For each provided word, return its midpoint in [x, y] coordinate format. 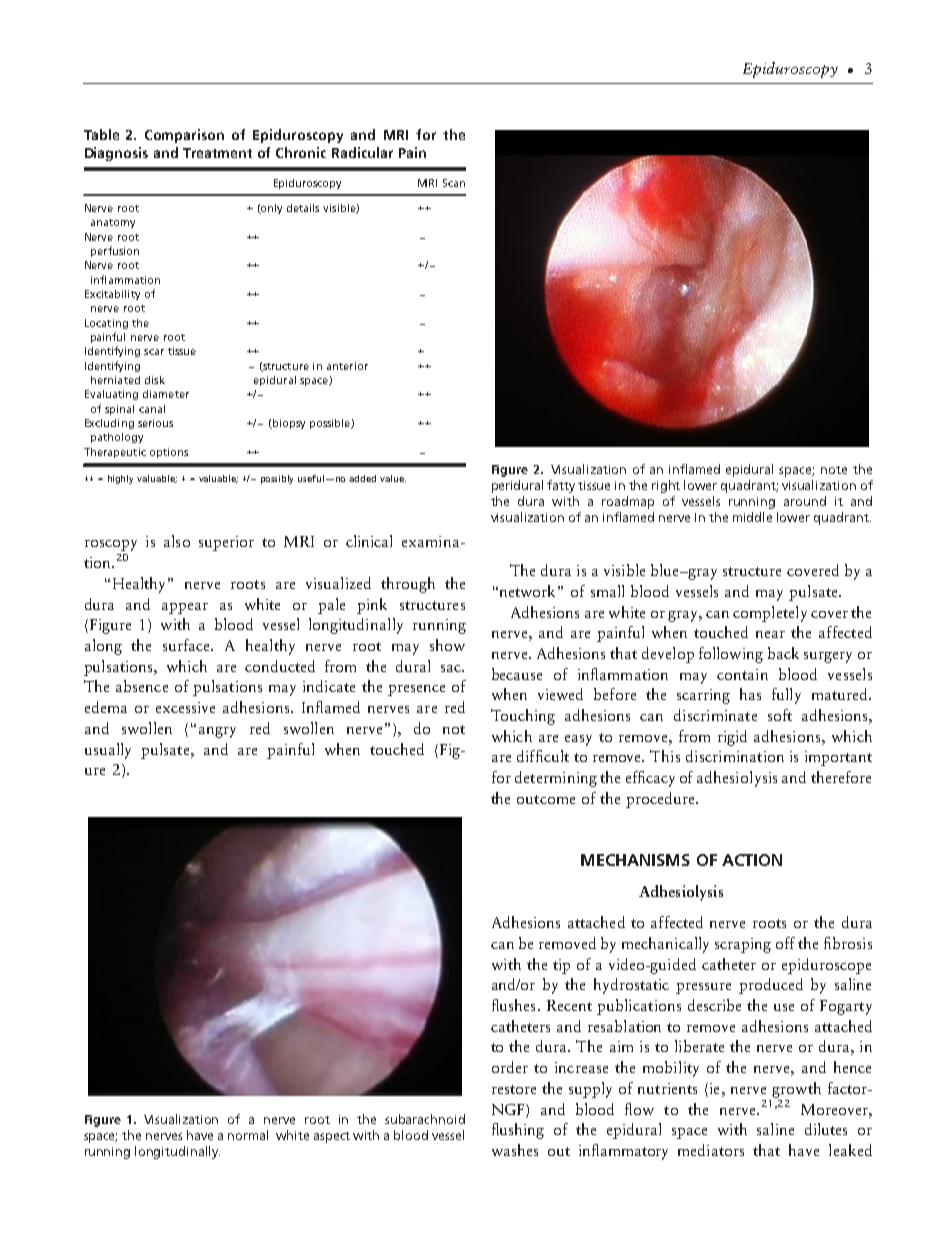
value [393, 478]
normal [248, 1135]
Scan [454, 183]
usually [108, 751]
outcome [546, 799]
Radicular [362, 152]
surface [188, 645]
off [785, 943]
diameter [166, 394]
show [447, 645]
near [770, 634]
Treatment [217, 153]
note [834, 470]
